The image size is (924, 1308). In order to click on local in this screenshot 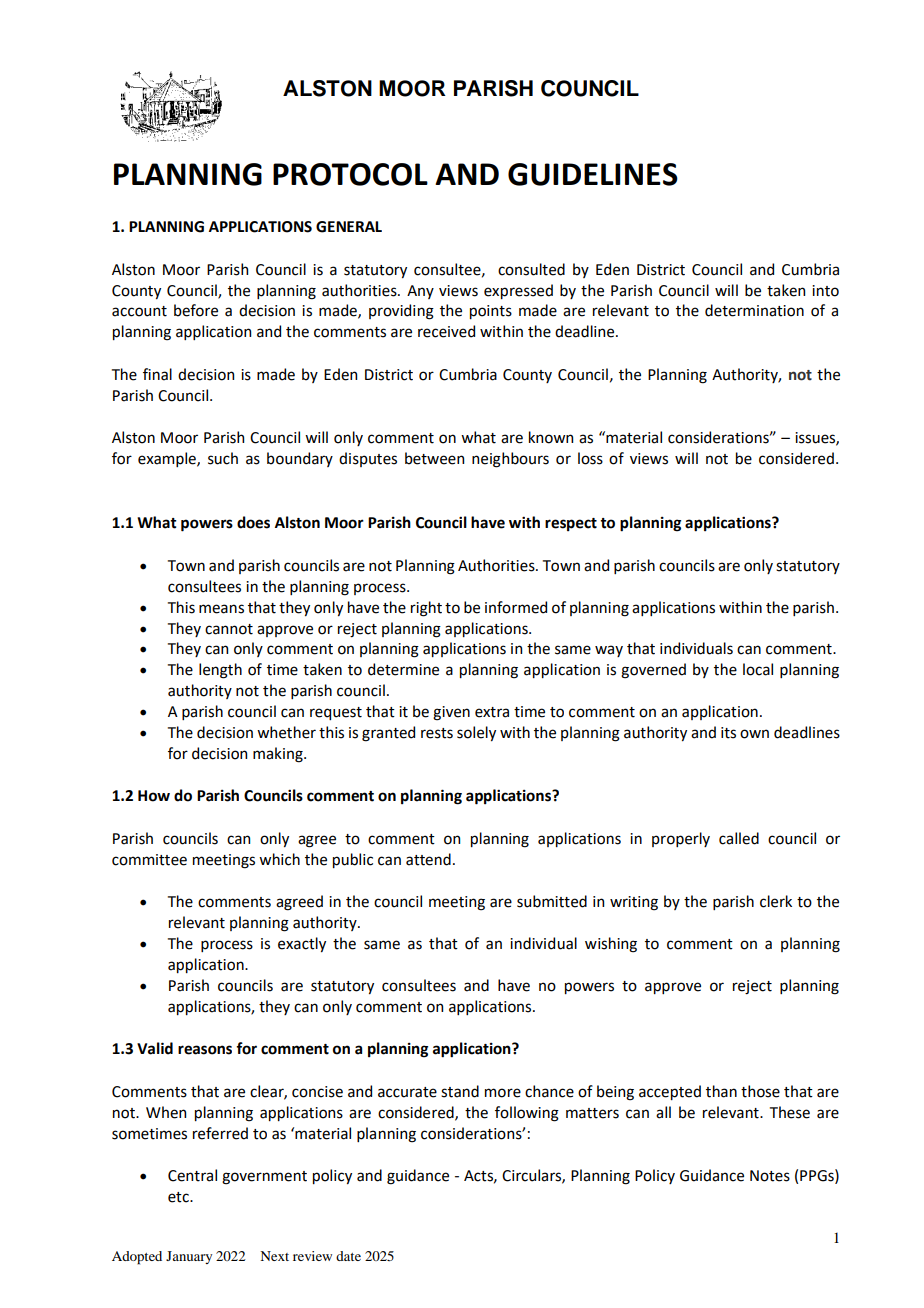, I will do `click(758, 669)`.
